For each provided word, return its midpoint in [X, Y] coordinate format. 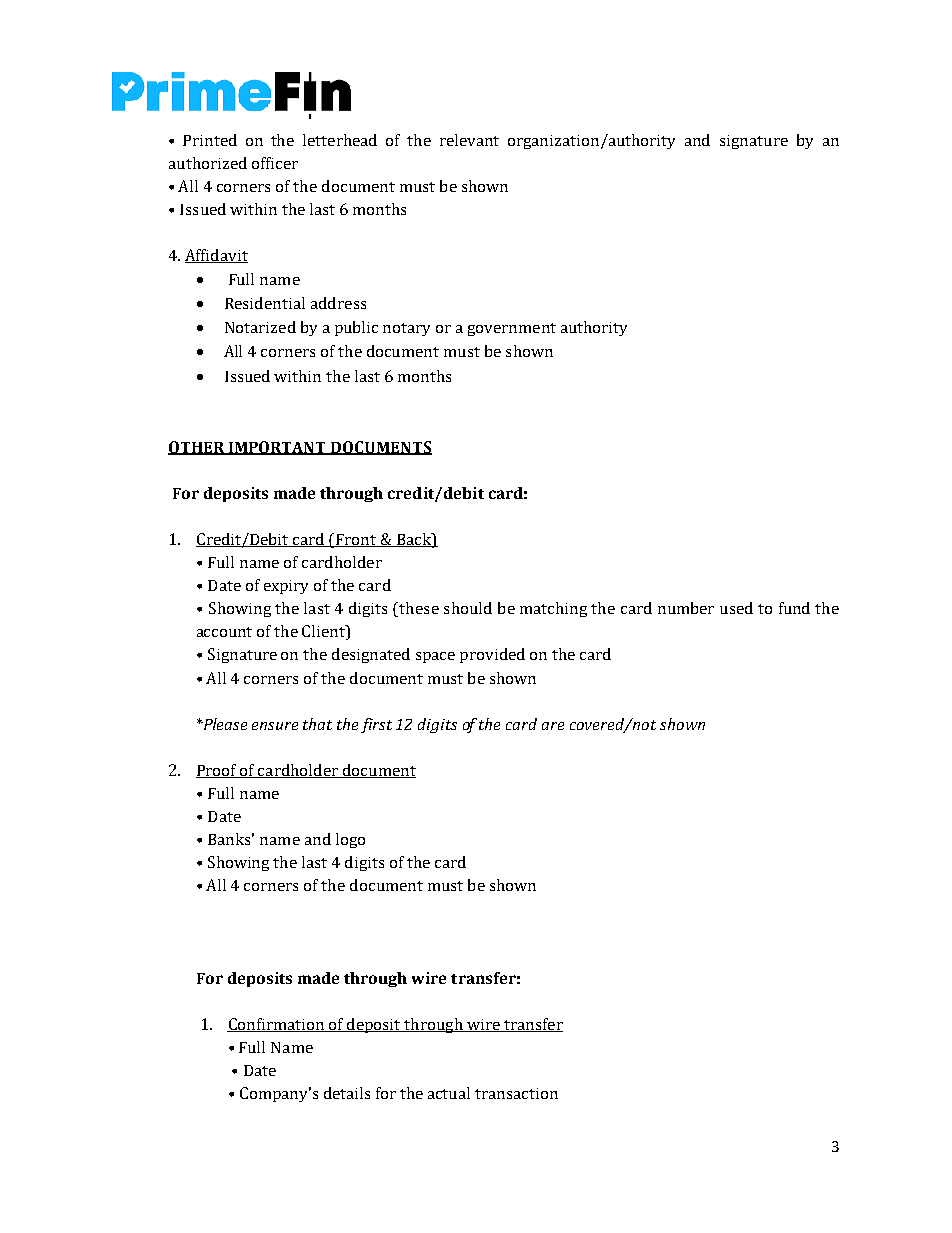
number [686, 608]
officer [275, 163]
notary [406, 329]
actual [449, 1093]
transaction [516, 1093]
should [468, 608]
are [553, 726]
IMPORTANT [277, 448]
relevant [469, 140]
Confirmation [276, 1025]
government [512, 329]
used [736, 608]
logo [350, 840]
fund [794, 608]
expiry [286, 587]
